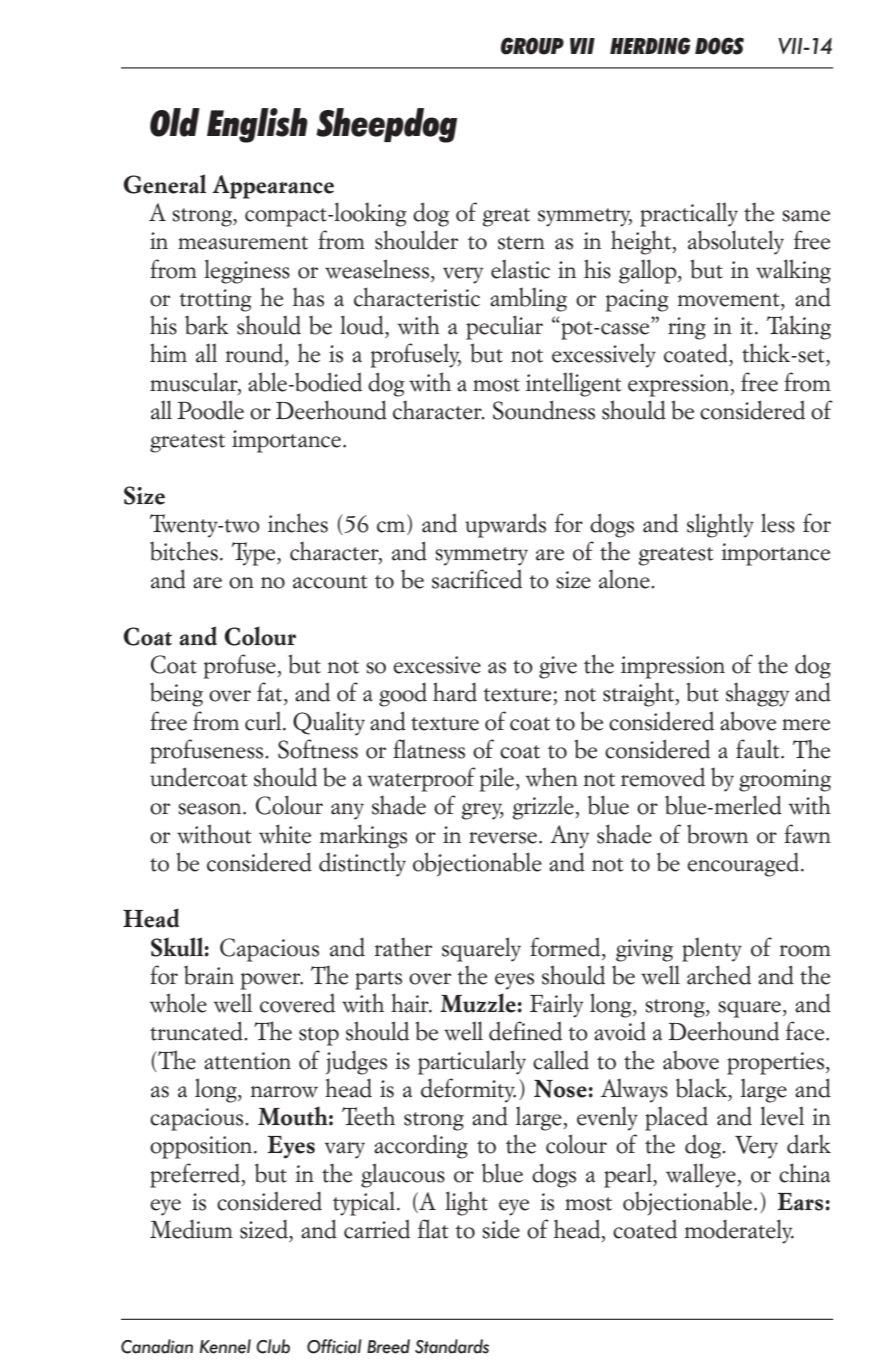 This image has width=887, height=1372. I want to click on English, so click(257, 125).
